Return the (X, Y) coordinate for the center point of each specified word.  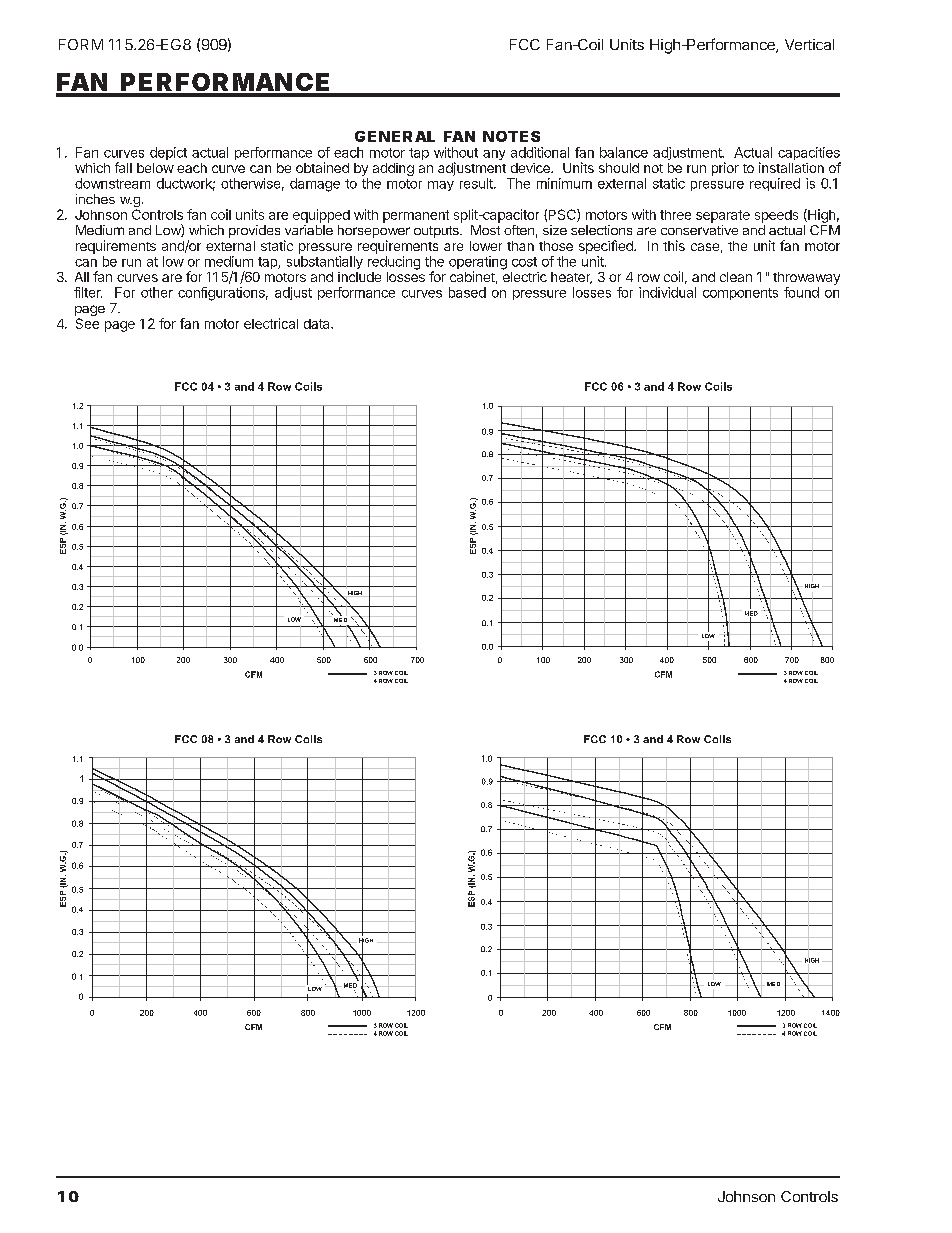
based (467, 292)
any (494, 155)
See (87, 323)
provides (254, 231)
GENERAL (395, 136)
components (740, 294)
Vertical (809, 44)
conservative (699, 230)
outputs (437, 232)
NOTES (511, 136)
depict (168, 153)
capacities (809, 155)
